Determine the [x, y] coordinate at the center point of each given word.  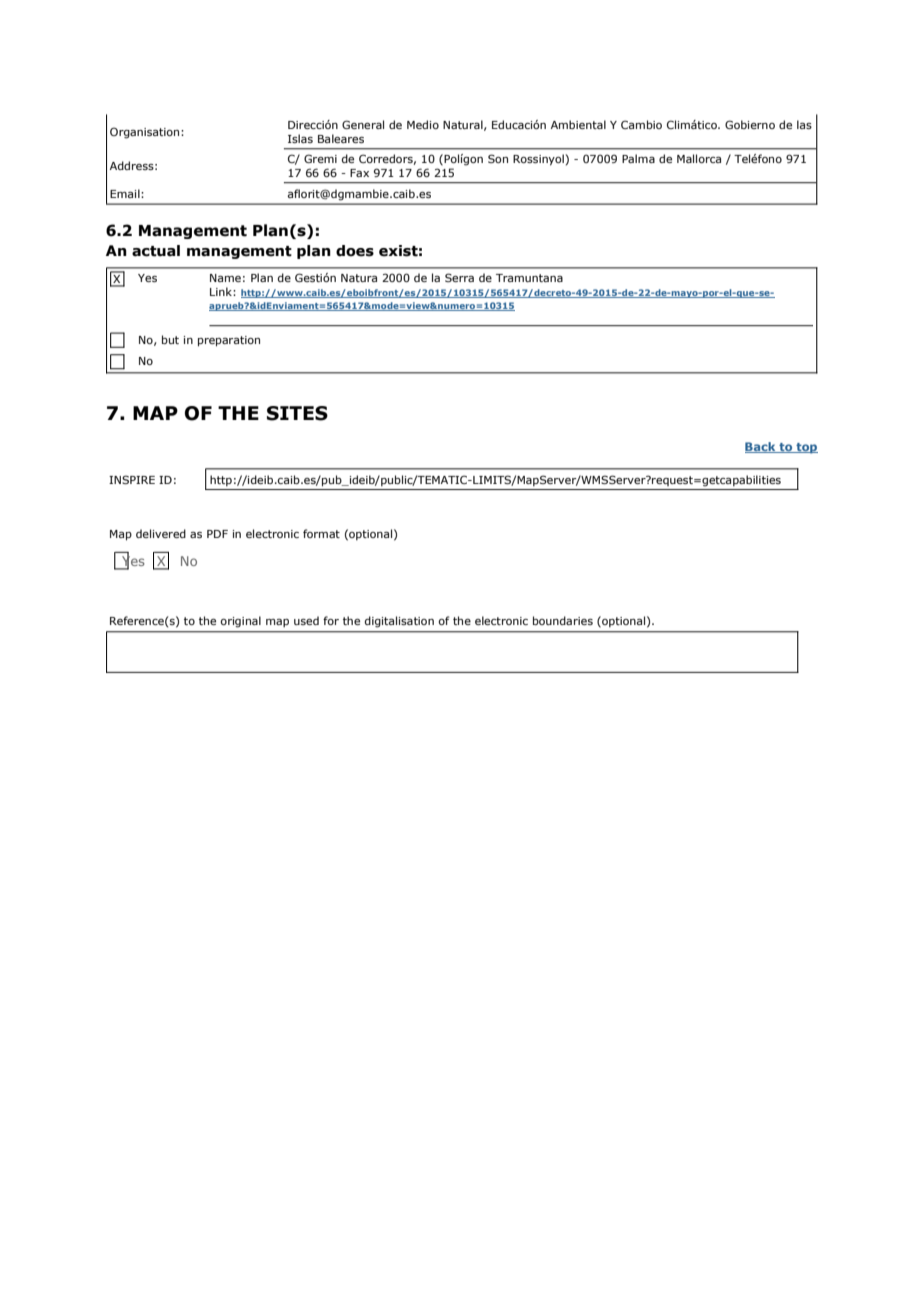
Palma [638, 158]
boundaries [563, 620]
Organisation [146, 133]
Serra [459, 277]
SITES [297, 413]
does [355, 251]
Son [498, 158]
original [241, 622]
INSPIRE [132, 479]
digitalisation [399, 622]
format [321, 533]
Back [761, 447]
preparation [229, 341]
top [806, 448]
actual [156, 251]
